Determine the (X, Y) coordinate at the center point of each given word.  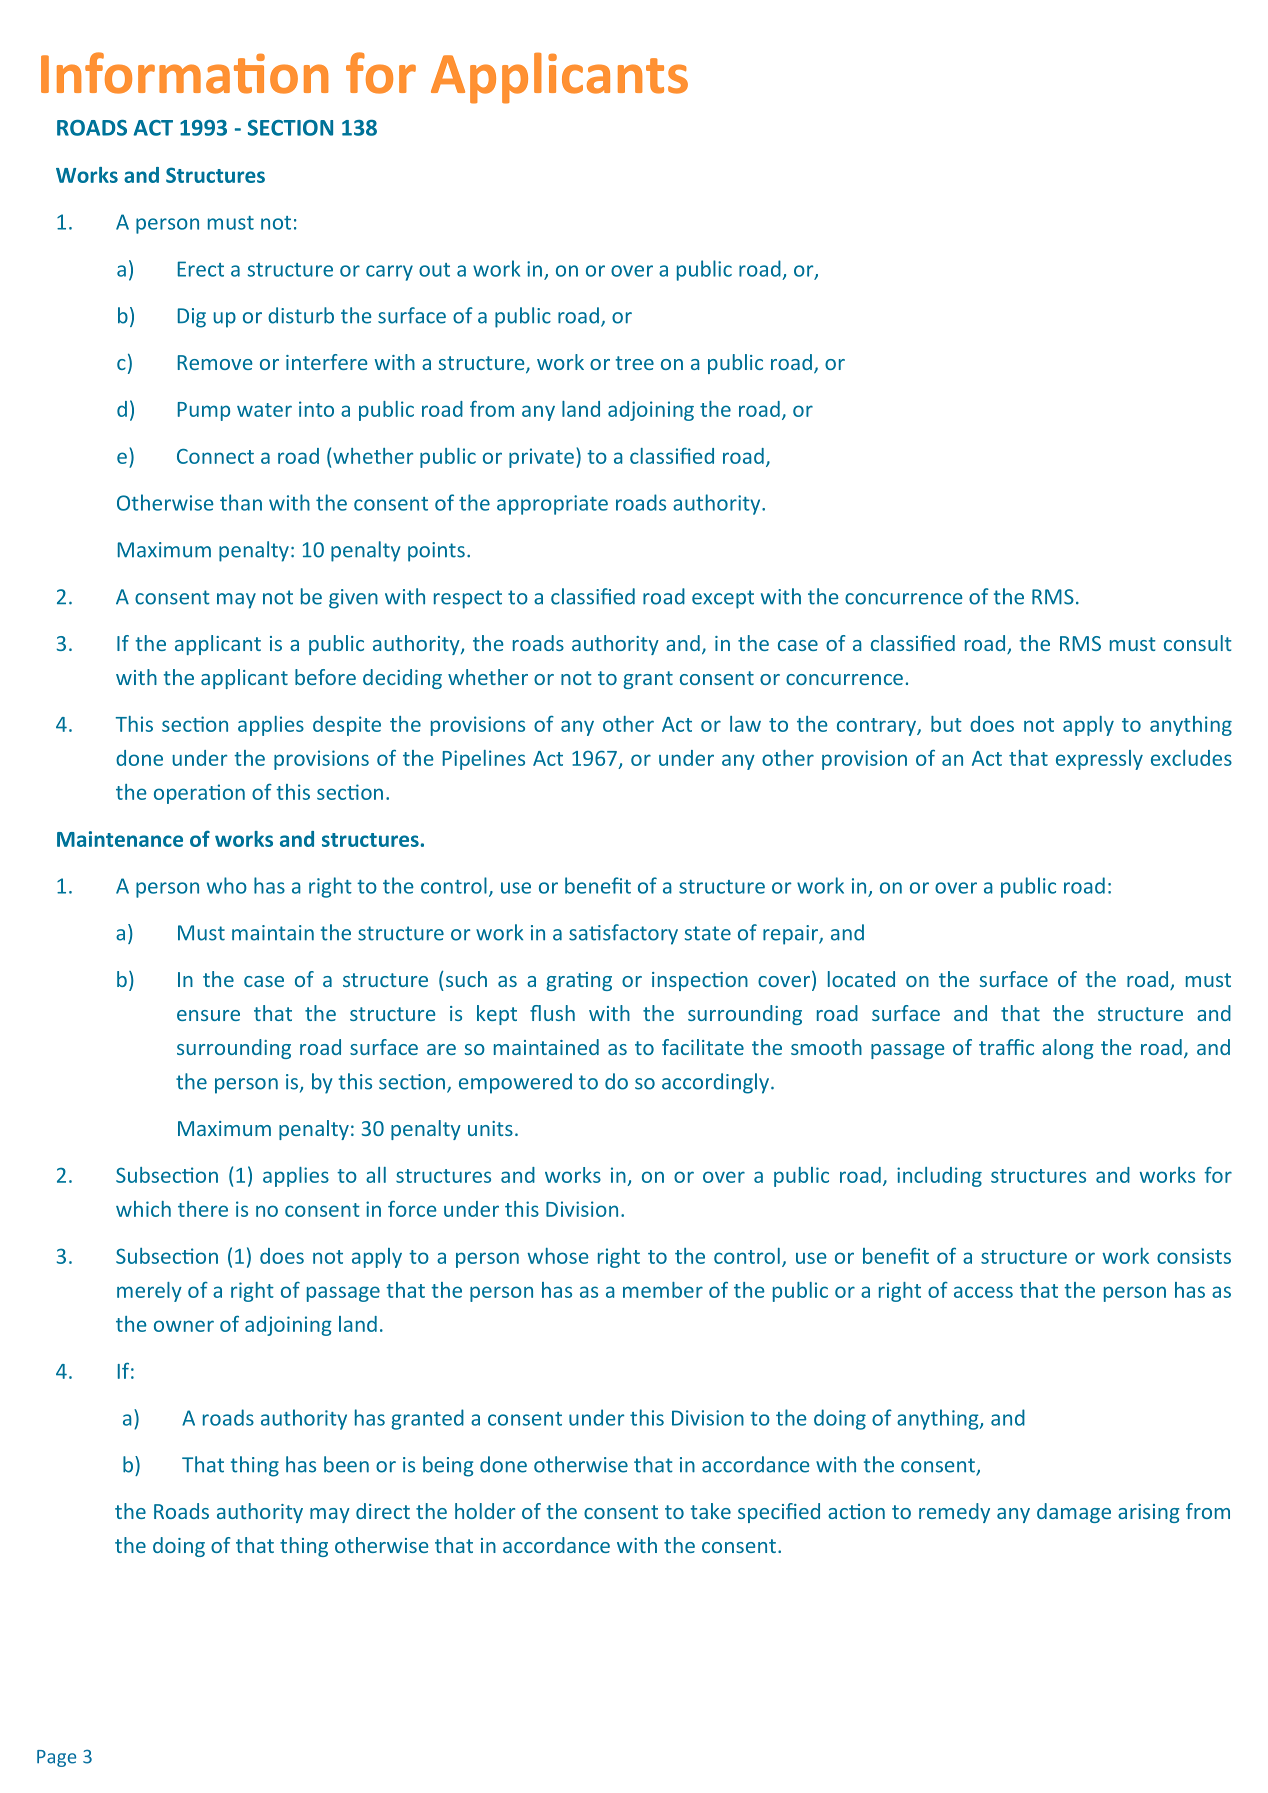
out (434, 270)
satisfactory (623, 934)
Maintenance (120, 839)
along (1067, 1049)
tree (635, 363)
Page (56, 1758)
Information (184, 73)
